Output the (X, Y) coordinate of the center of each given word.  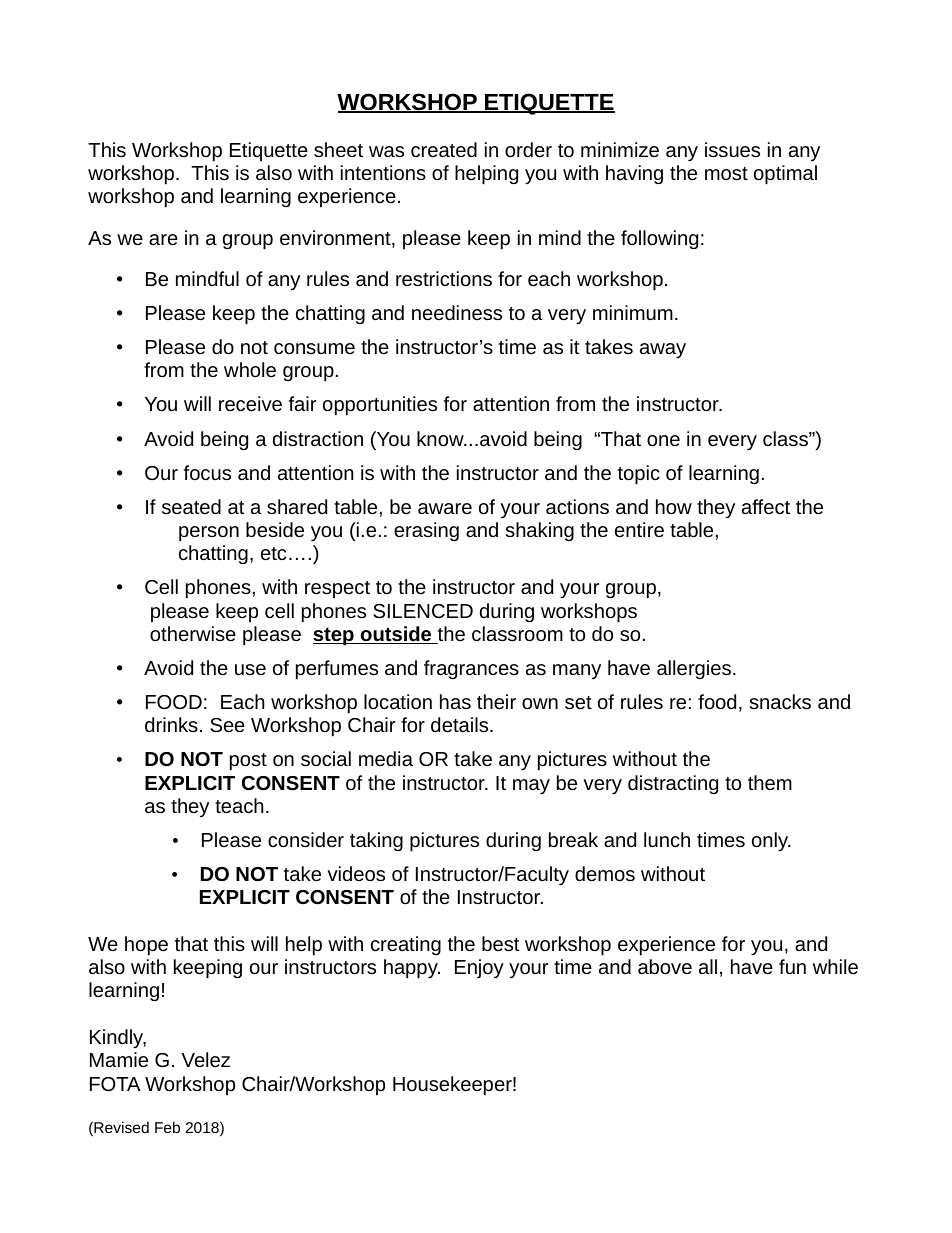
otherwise (193, 633)
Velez (205, 1059)
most (726, 173)
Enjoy (479, 968)
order (528, 149)
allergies (694, 669)
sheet (338, 149)
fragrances (471, 669)
